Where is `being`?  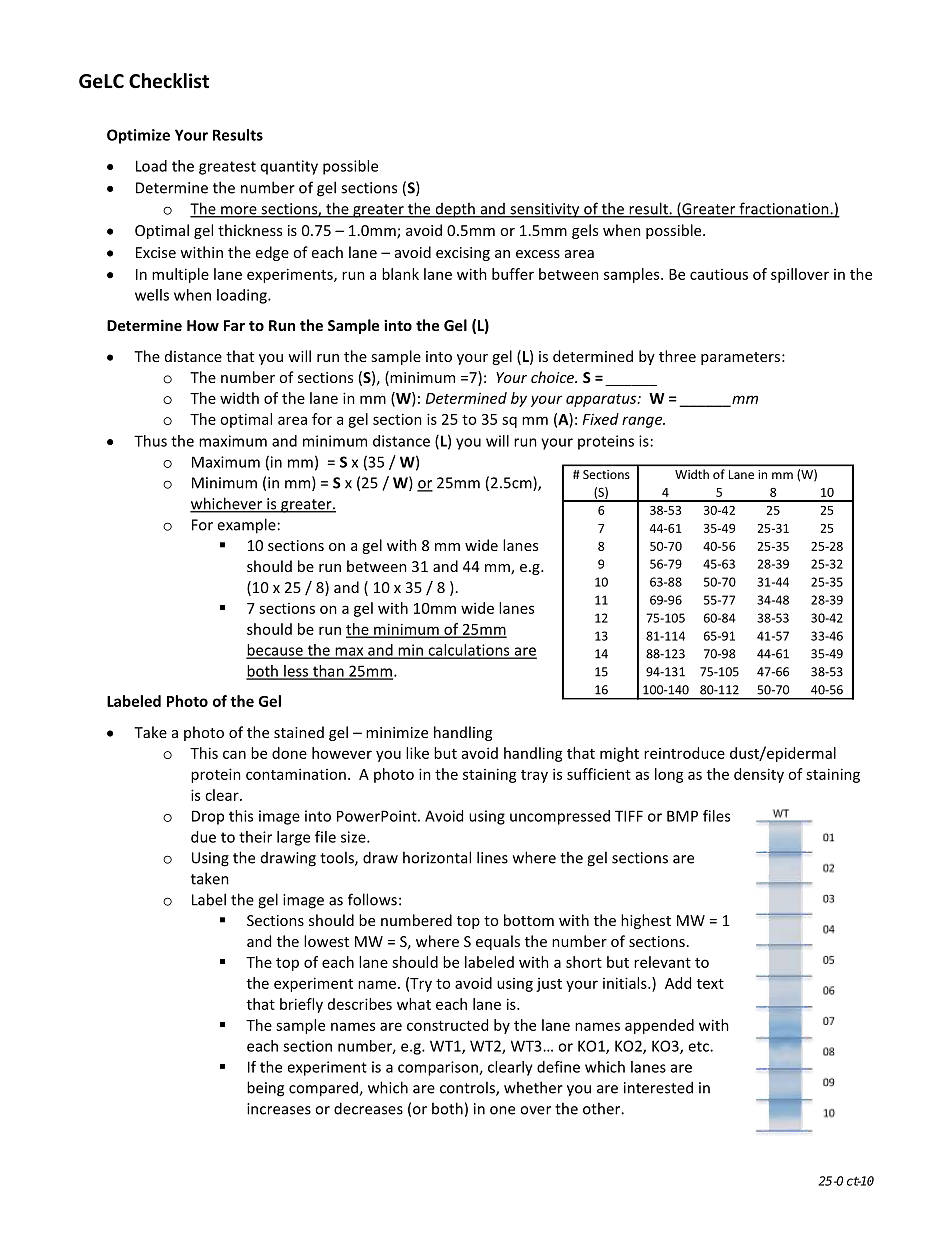
being is located at coordinates (265, 1089).
